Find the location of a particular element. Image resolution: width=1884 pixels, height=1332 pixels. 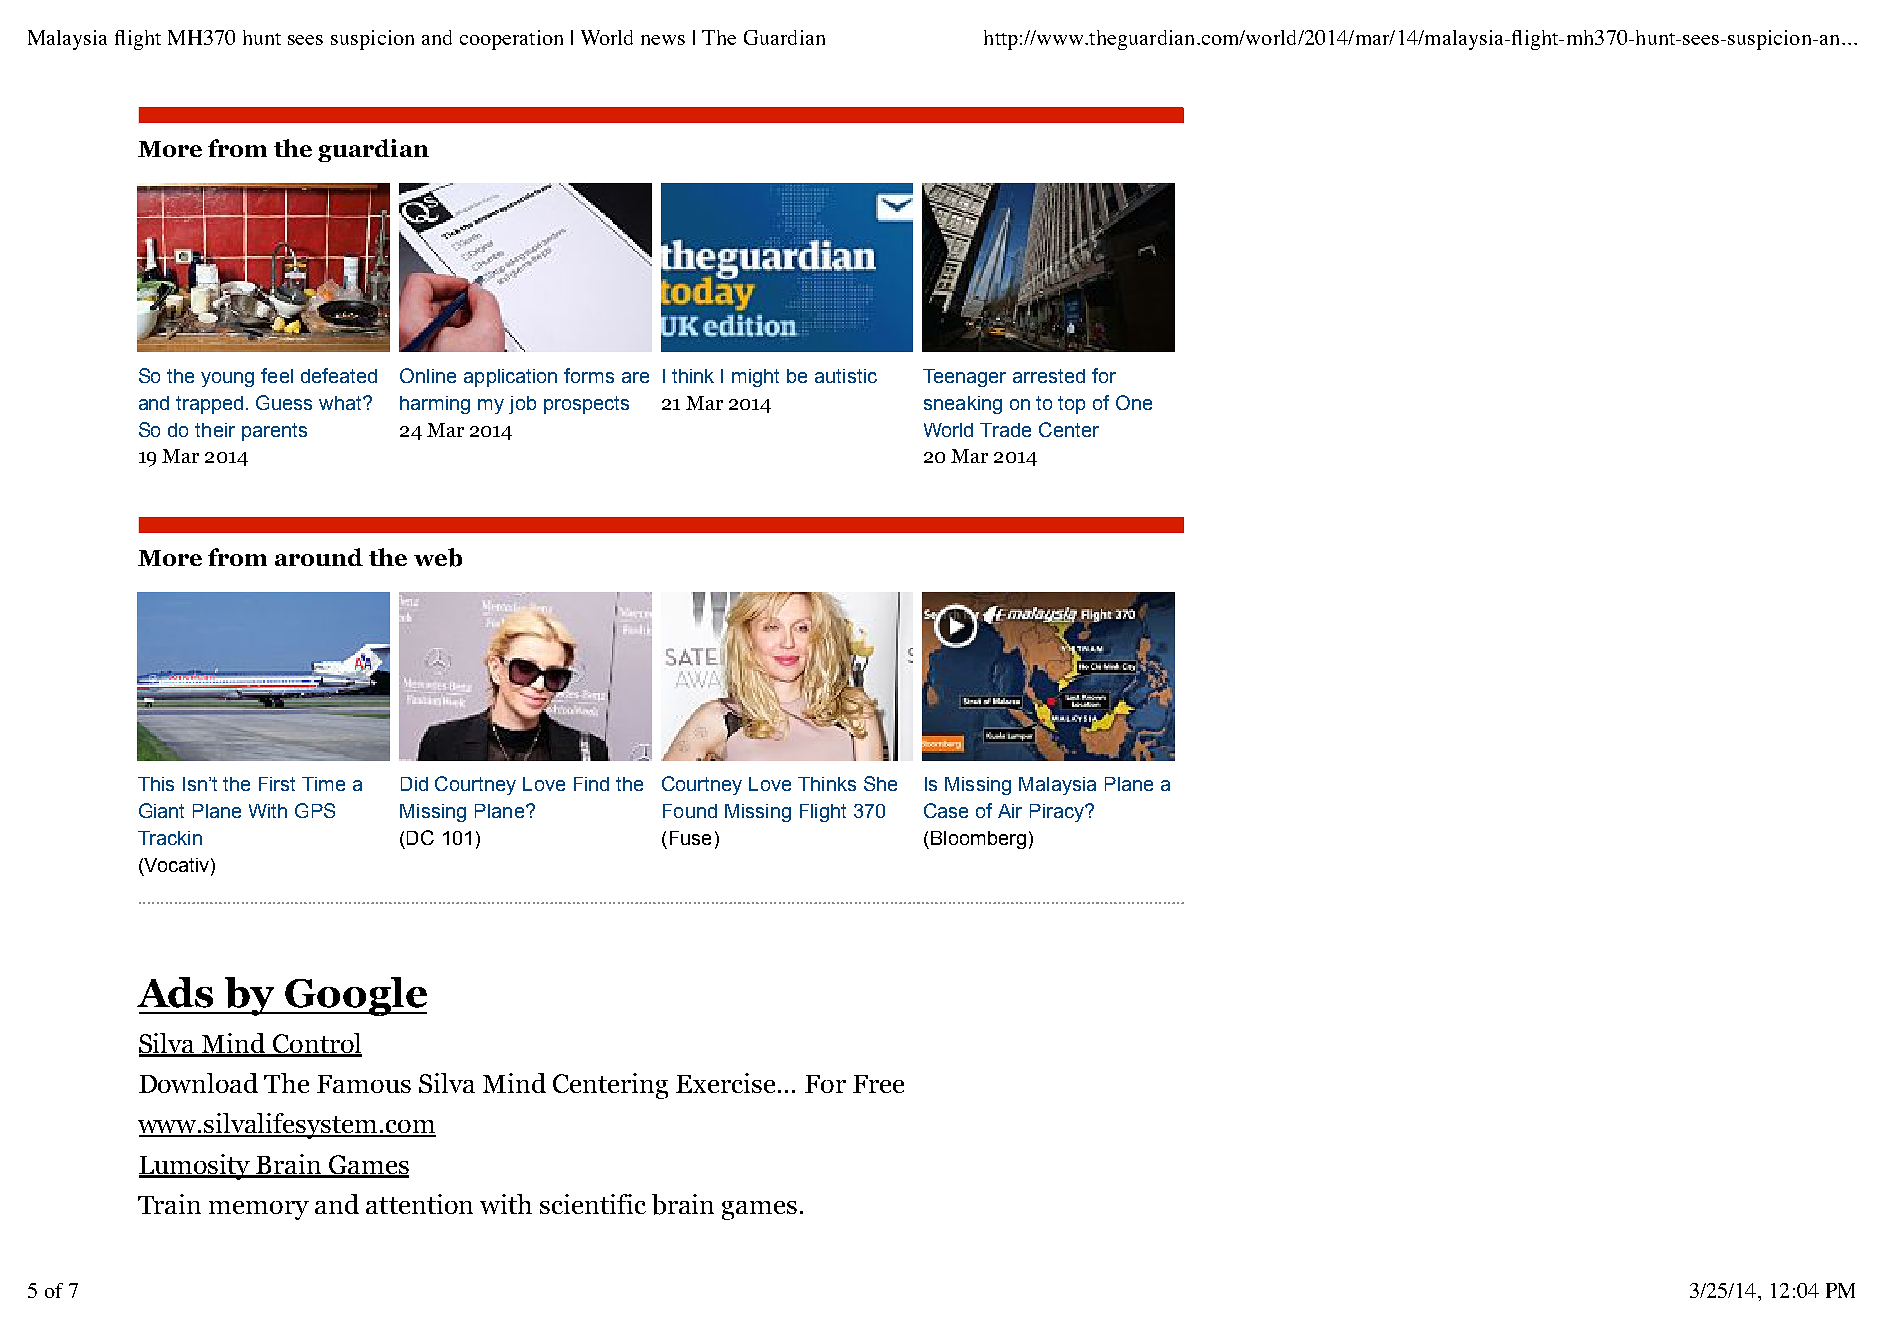

Free is located at coordinates (878, 1084).
